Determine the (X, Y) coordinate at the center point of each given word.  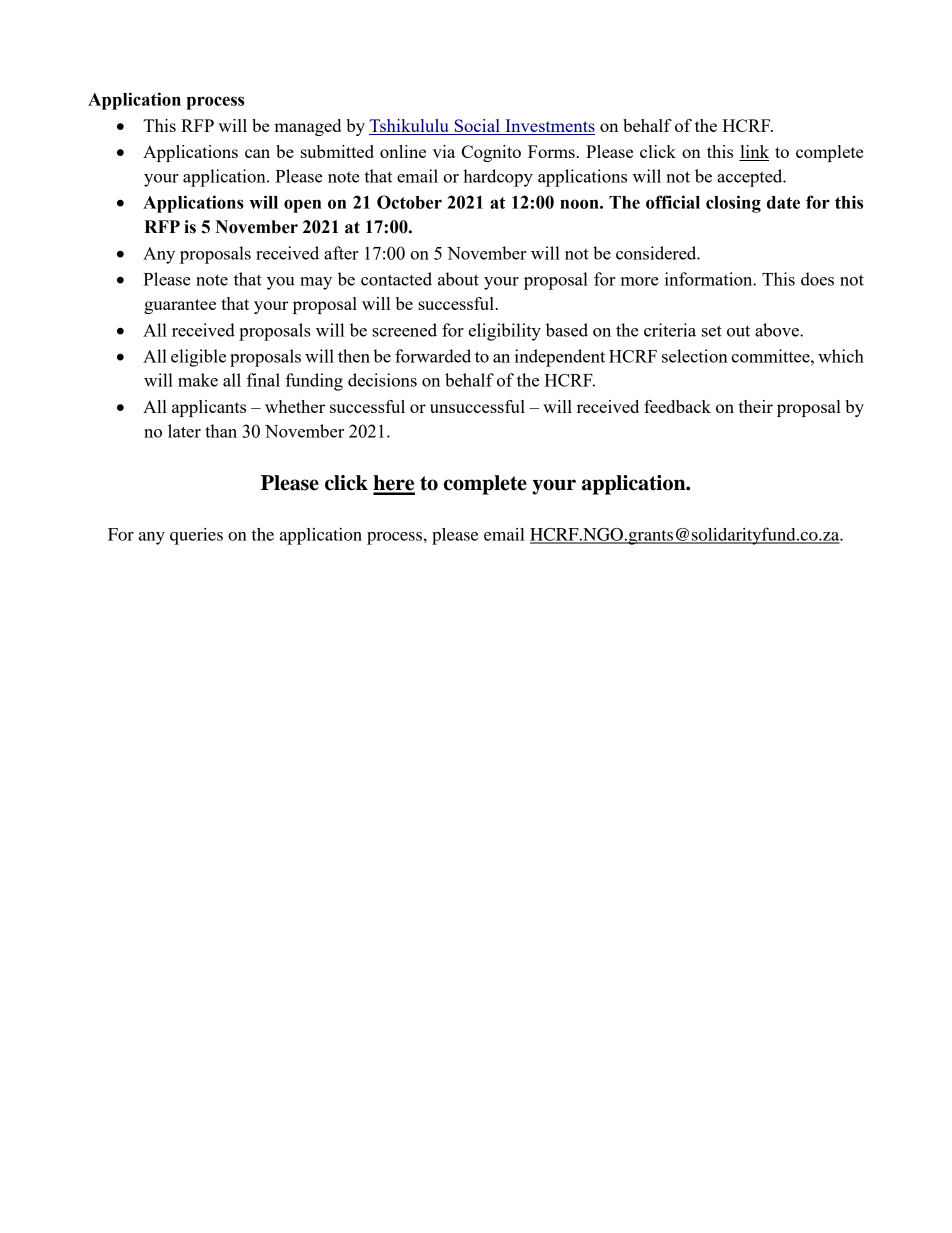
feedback (677, 406)
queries (196, 536)
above (778, 330)
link (755, 151)
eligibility (505, 332)
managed (307, 127)
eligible (198, 358)
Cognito (491, 153)
